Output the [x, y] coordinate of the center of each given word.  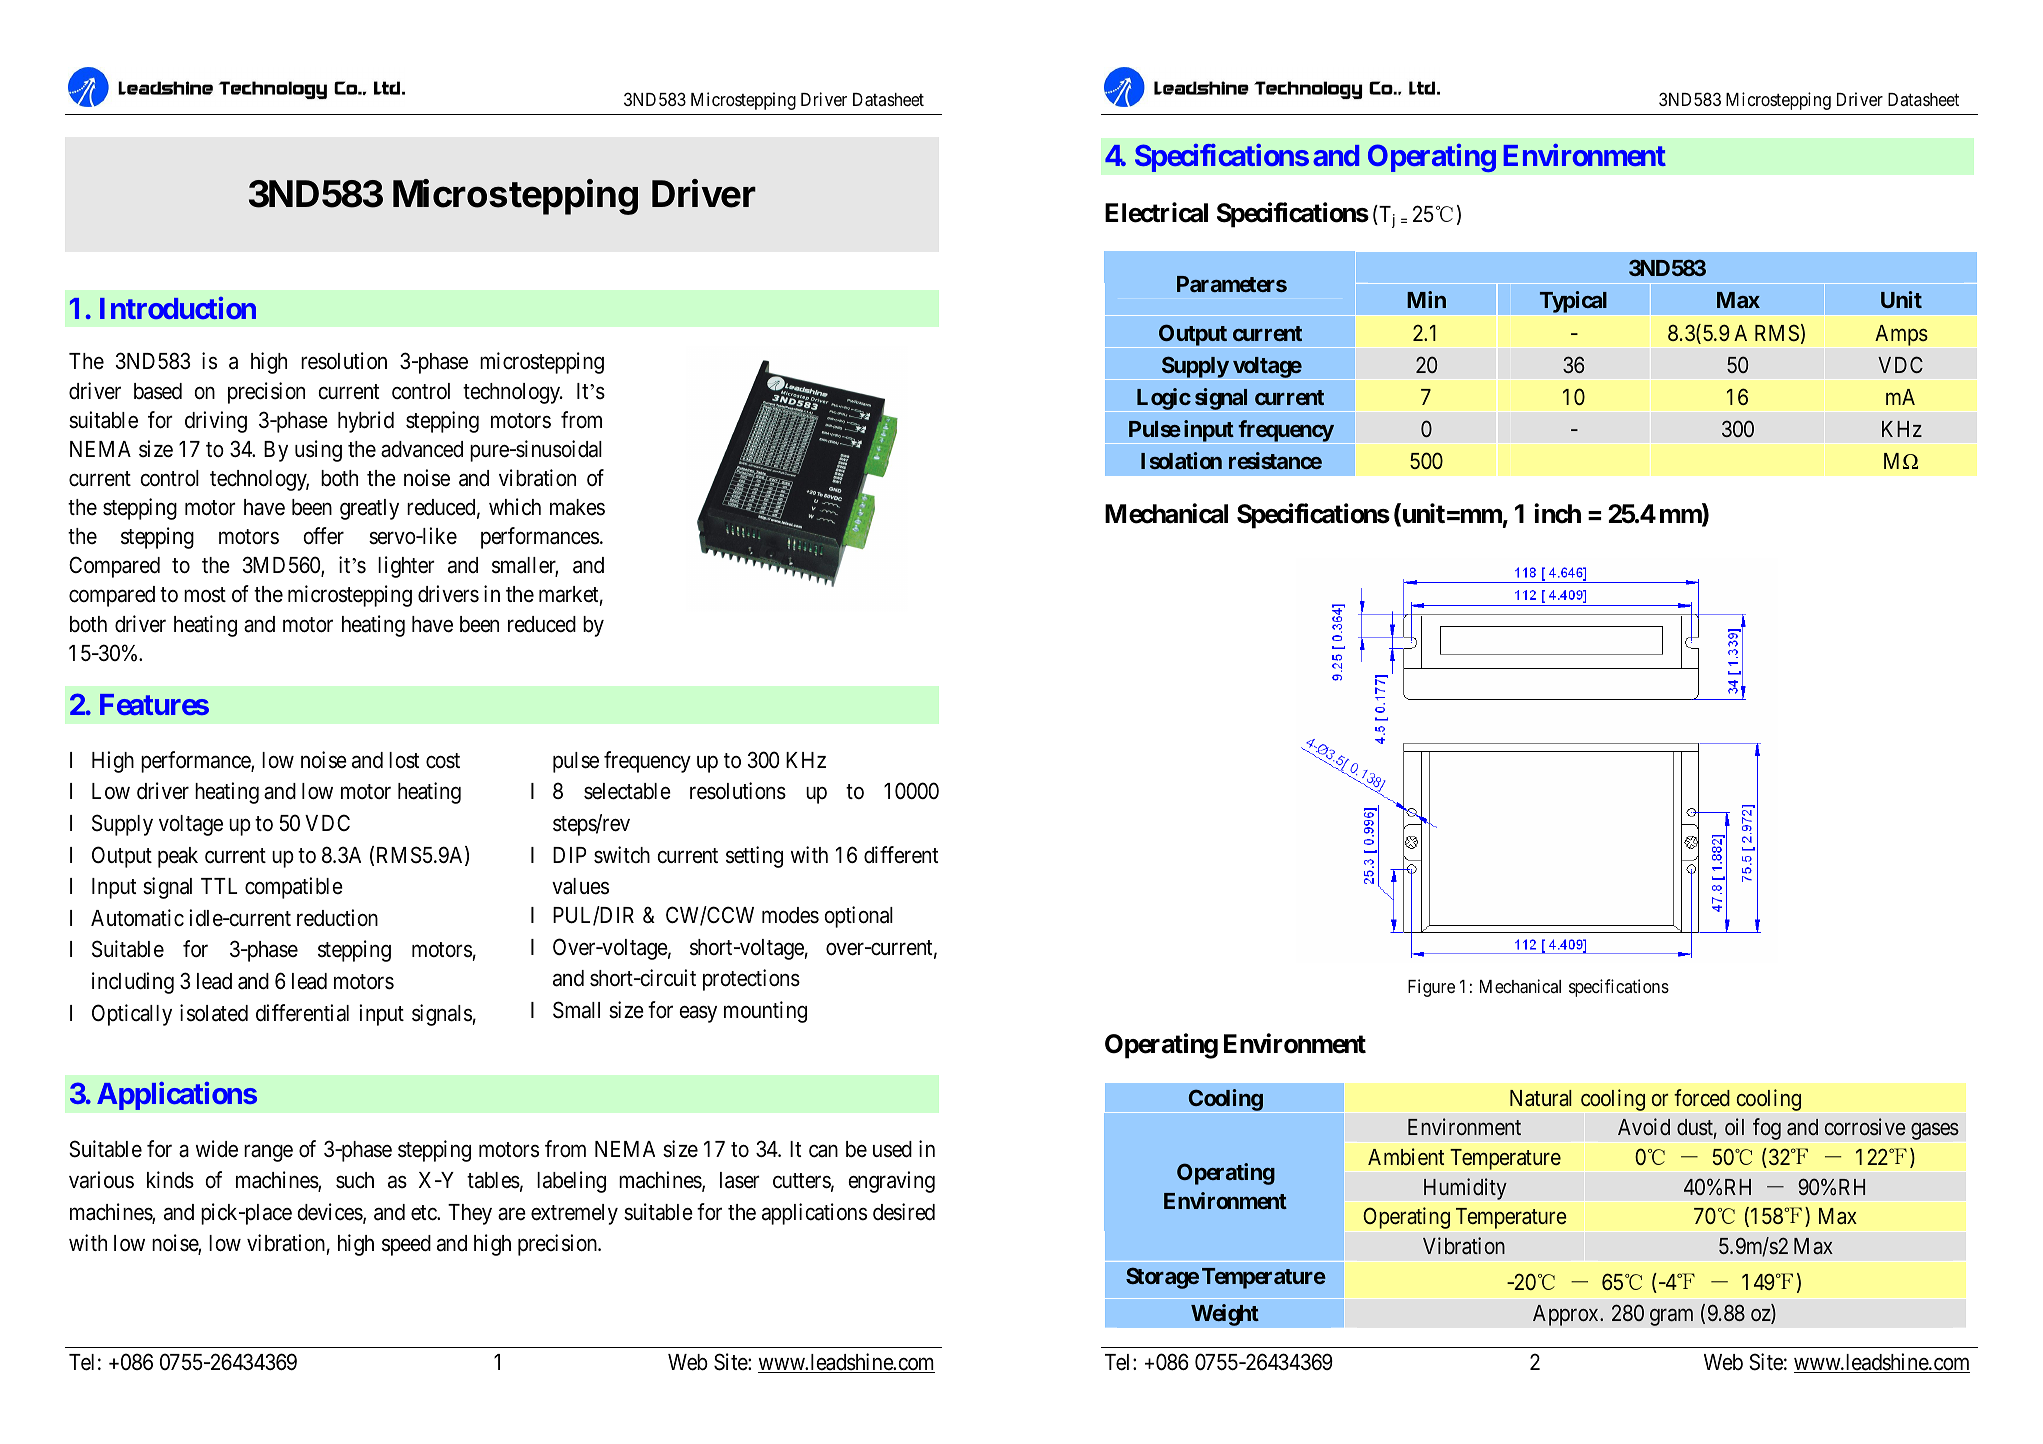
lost [404, 760]
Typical [1573, 302]
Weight [1225, 1315]
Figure [1431, 988]
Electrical [1156, 212]
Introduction [178, 308]
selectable [627, 791]
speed [406, 1245]
